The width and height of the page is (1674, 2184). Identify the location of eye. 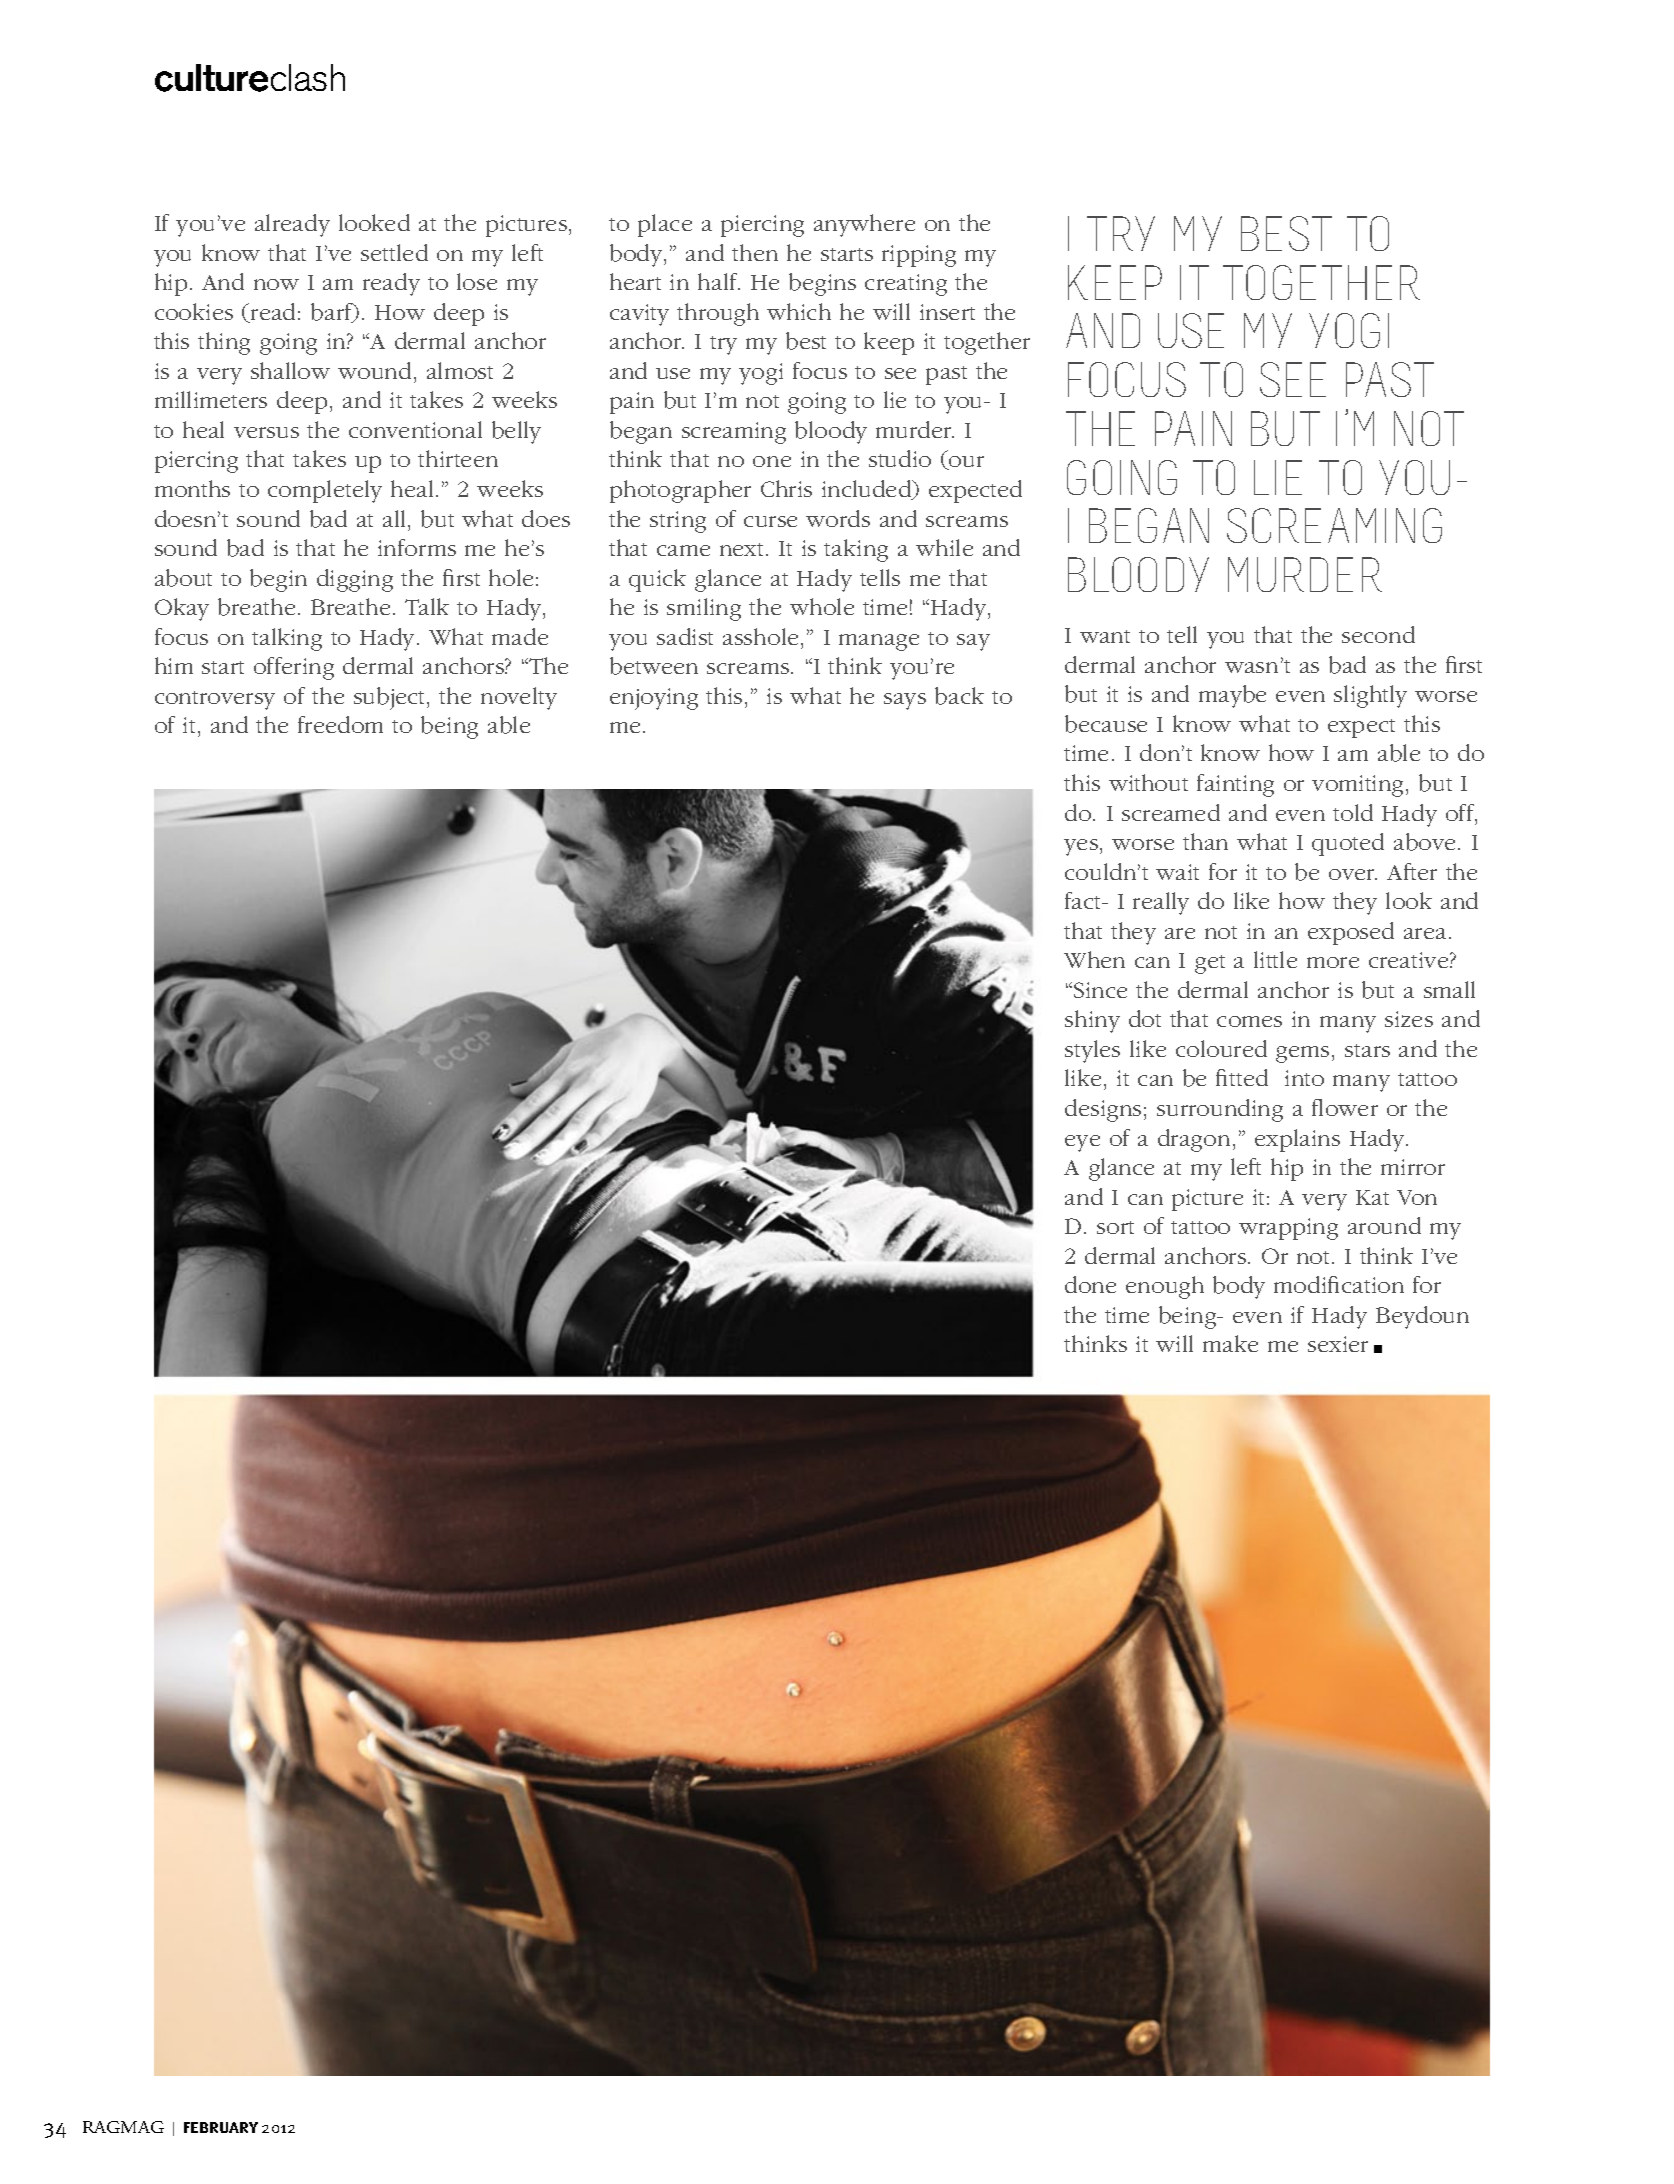
(1082, 1143).
